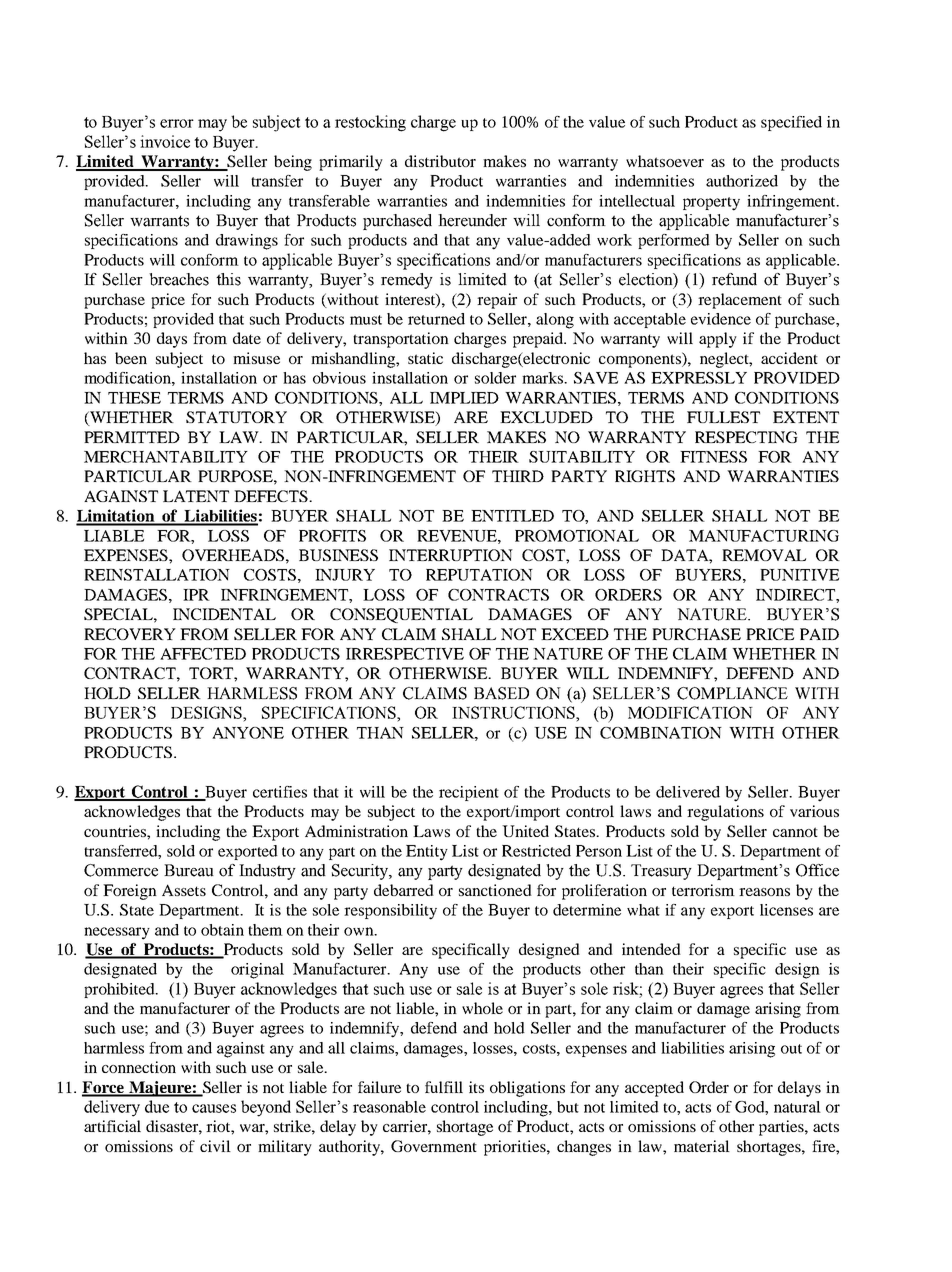 The width and height of the screenshot is (952, 1272). I want to click on IRRESPECTIVE, so click(405, 654).
